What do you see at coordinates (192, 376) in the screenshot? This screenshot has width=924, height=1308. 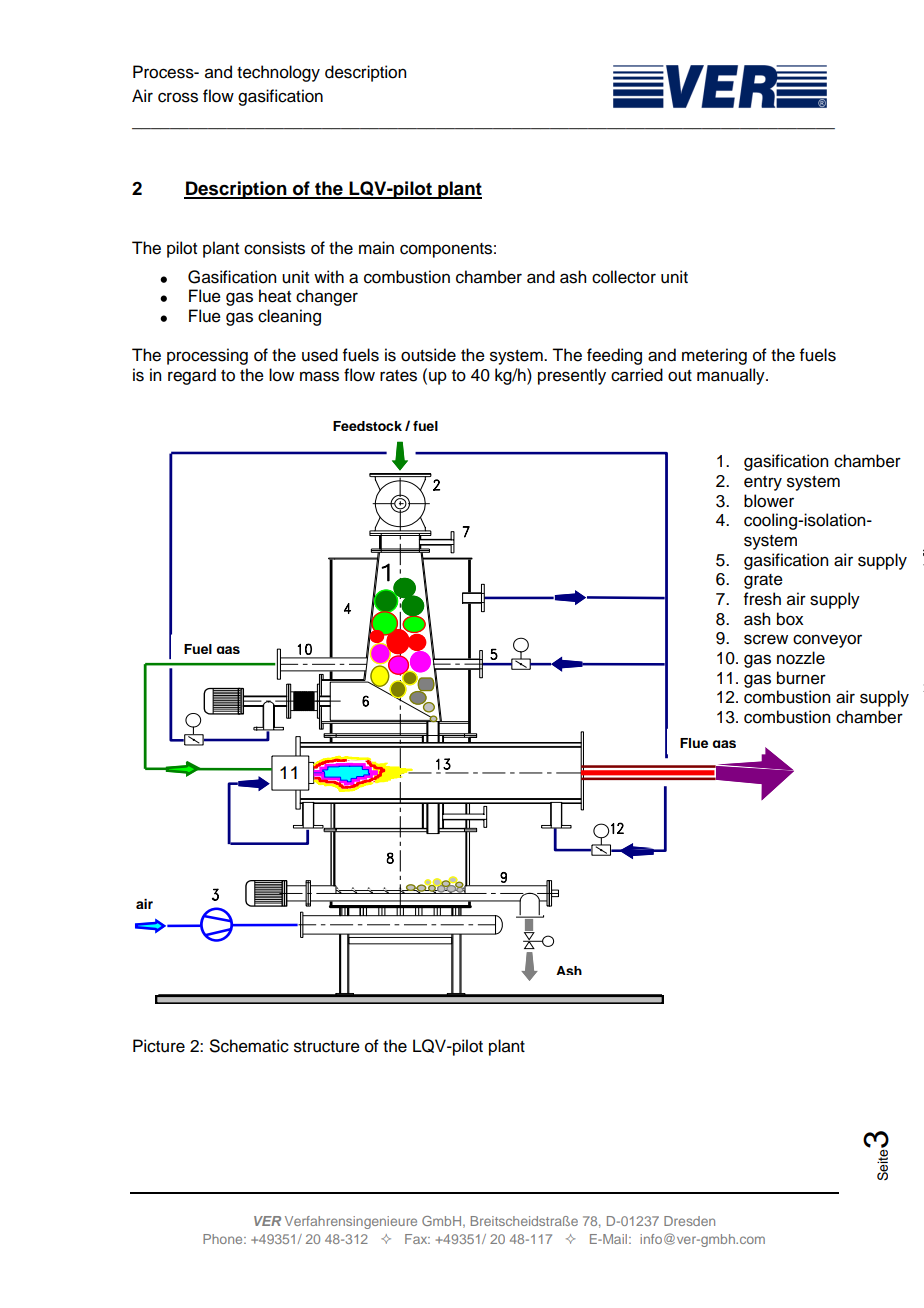 I see `regard` at bounding box center [192, 376].
